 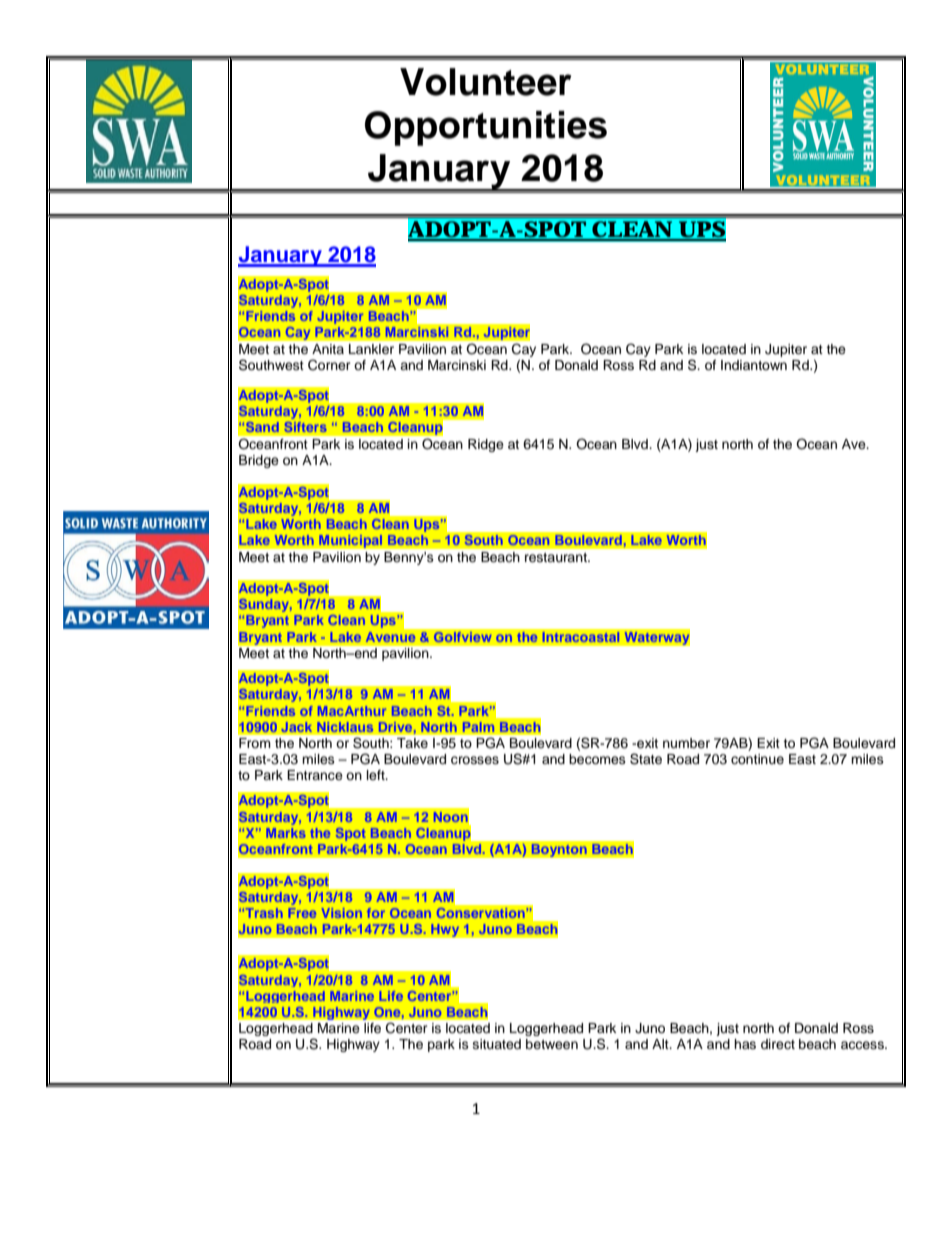 What do you see at coordinates (315, 775) in the screenshot?
I see `Entrance` at bounding box center [315, 775].
